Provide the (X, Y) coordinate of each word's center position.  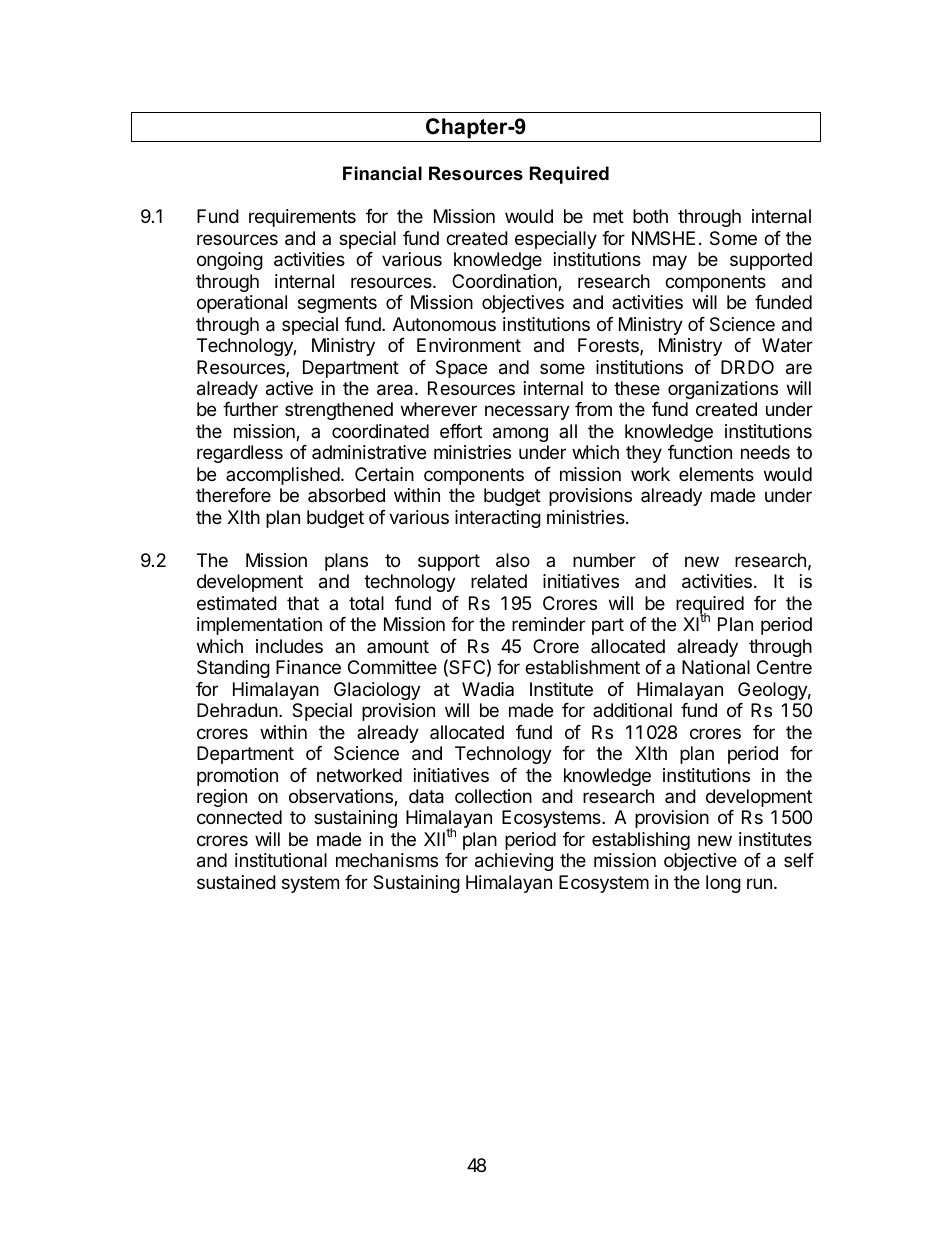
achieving (514, 862)
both (650, 216)
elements (716, 474)
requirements (302, 218)
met (608, 216)
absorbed (346, 495)
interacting (498, 519)
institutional (281, 860)
